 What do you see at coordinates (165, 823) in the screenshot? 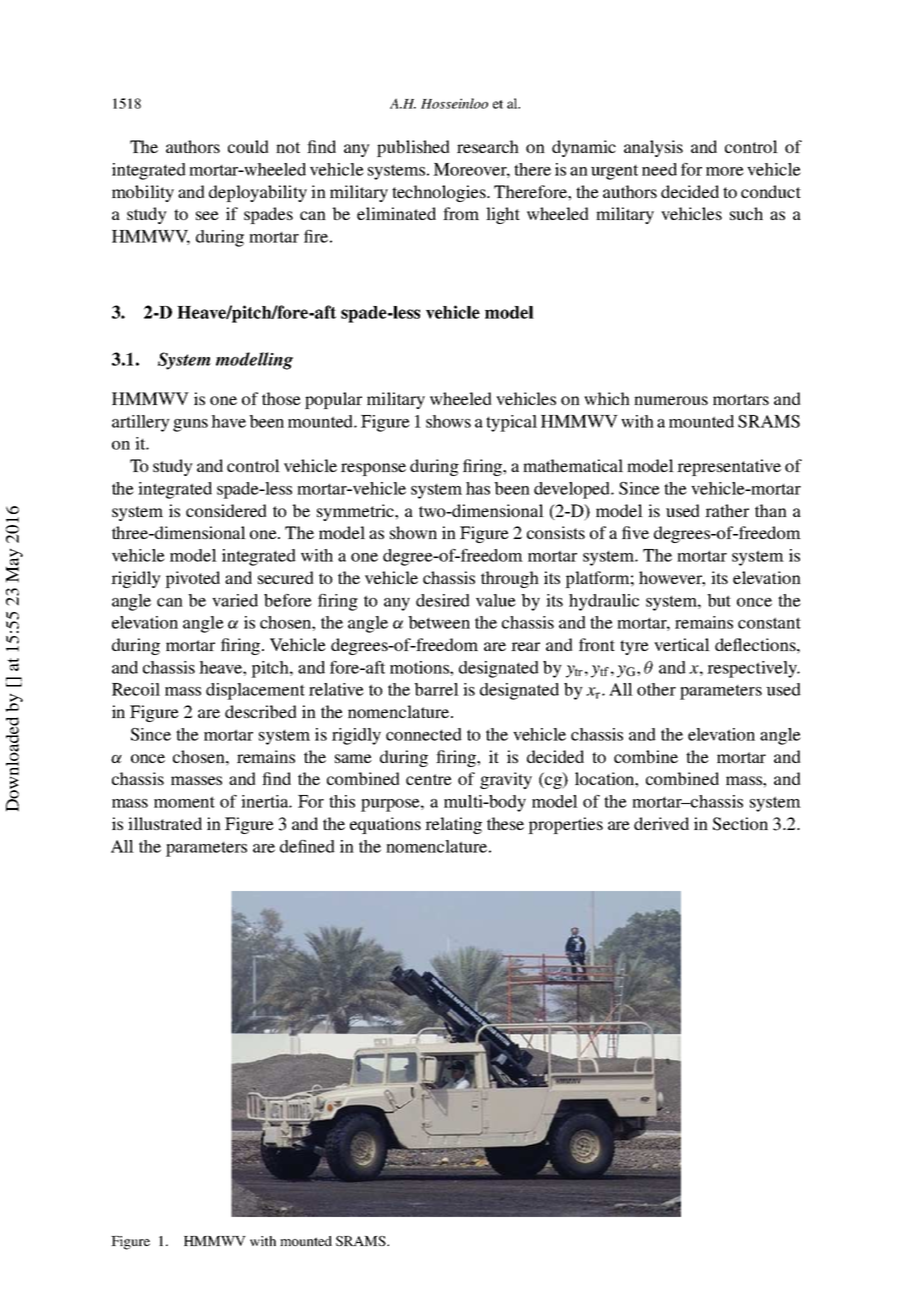
I see `illustrated` at bounding box center [165, 823].
